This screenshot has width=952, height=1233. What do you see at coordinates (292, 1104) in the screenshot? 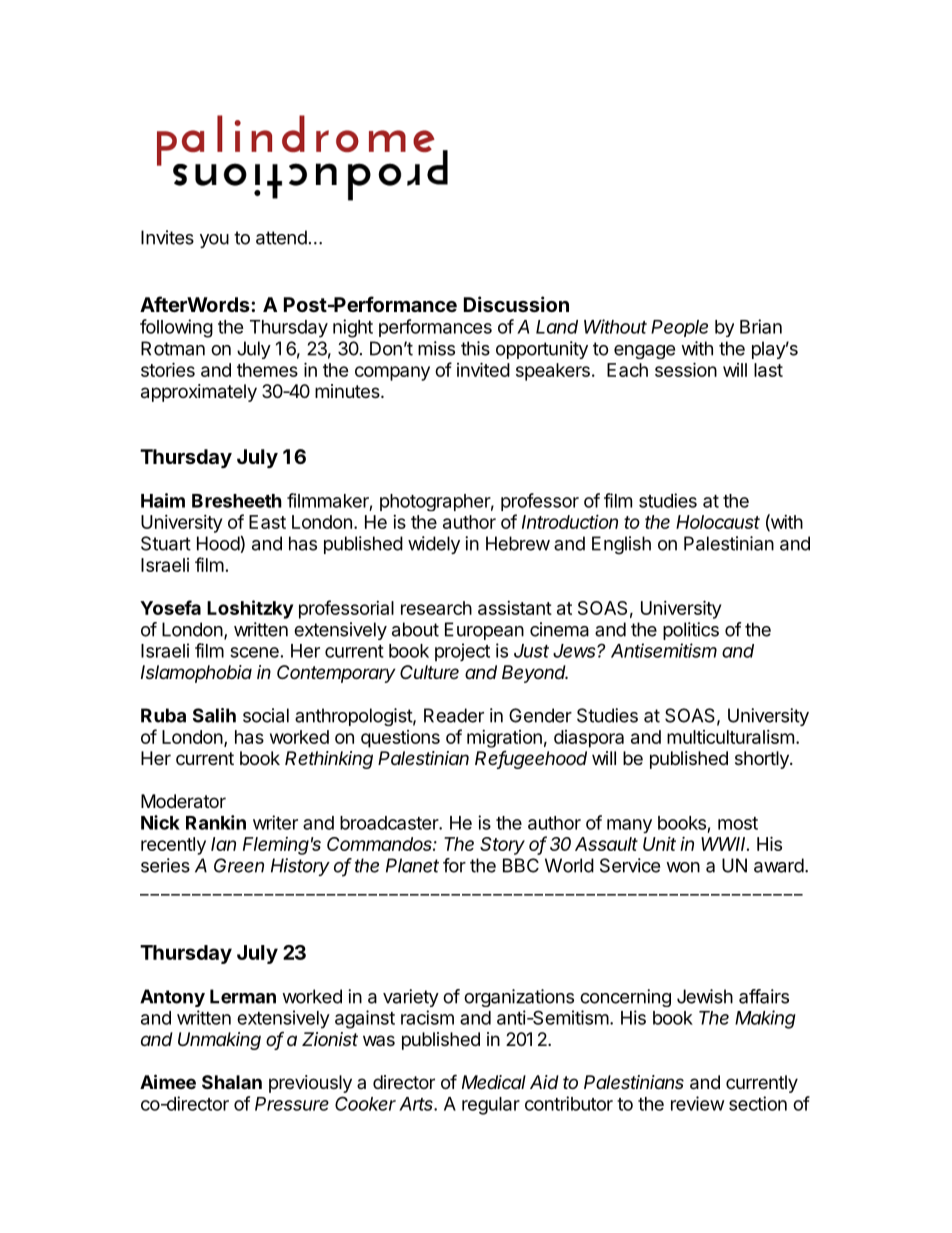
I see `Pressure` at bounding box center [292, 1104].
